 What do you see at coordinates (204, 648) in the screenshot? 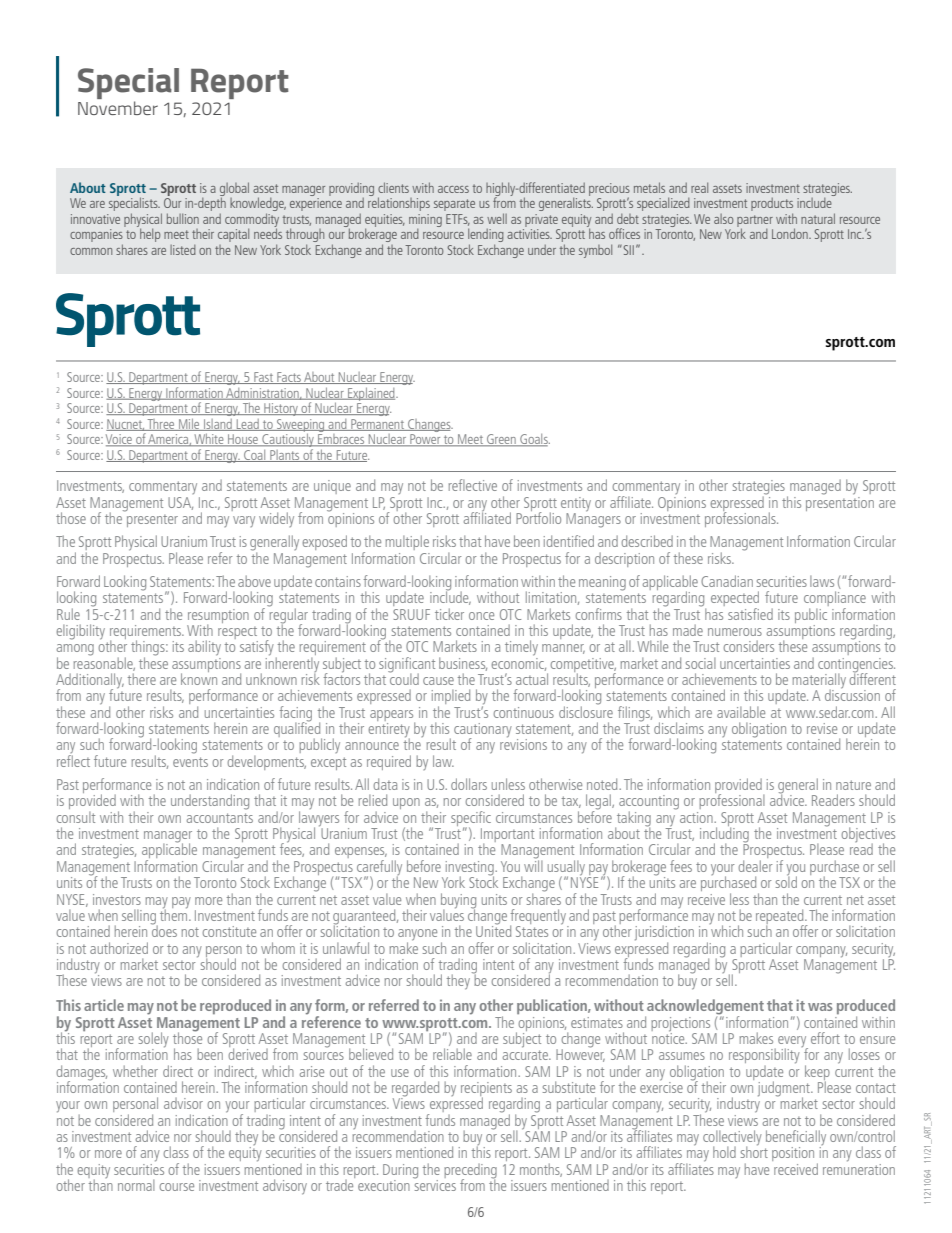
I see `ability` at bounding box center [204, 648].
